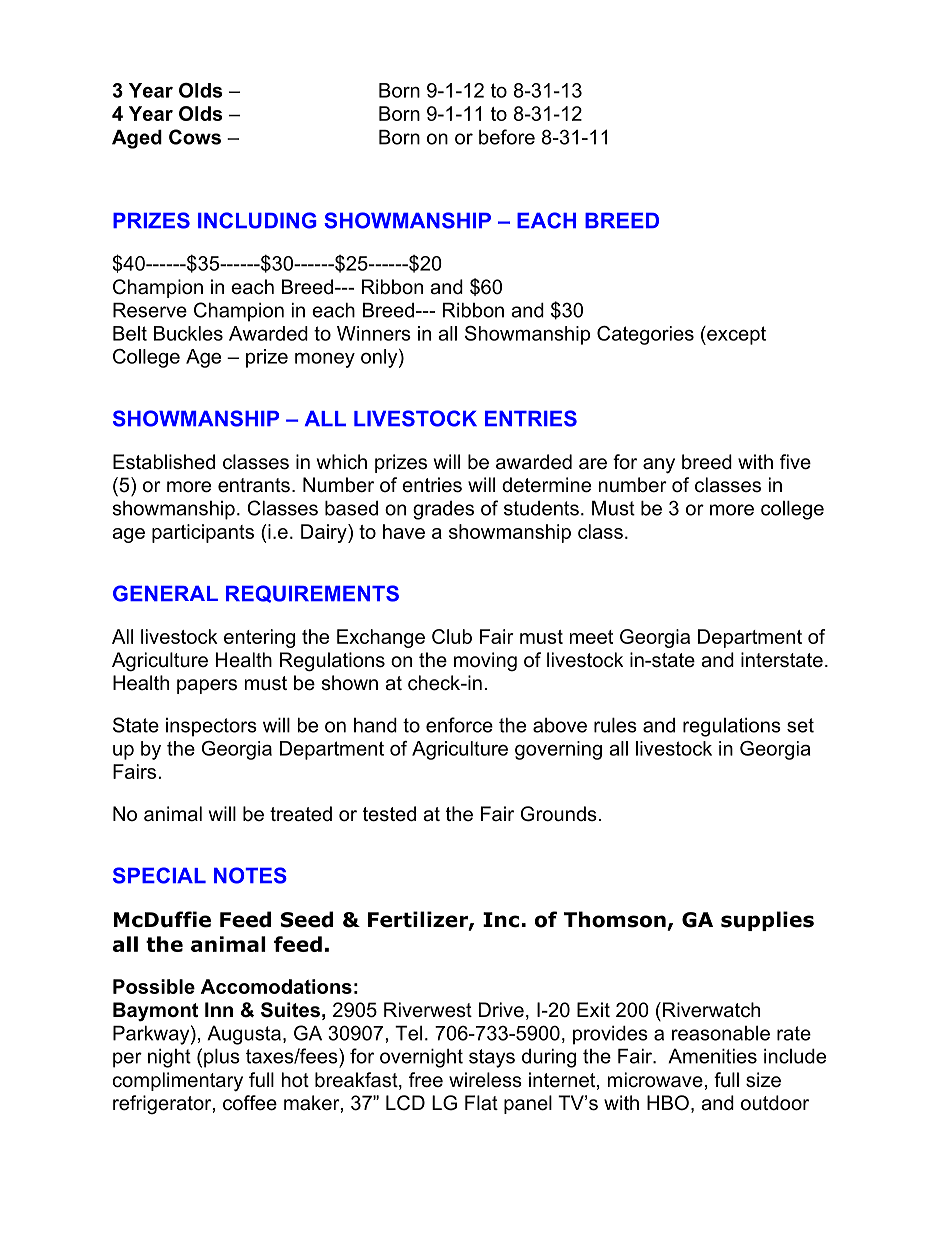 Image resolution: width=952 pixels, height=1233 pixels. Describe the element at coordinates (222, 1058) in the screenshot. I see `plus` at that location.
